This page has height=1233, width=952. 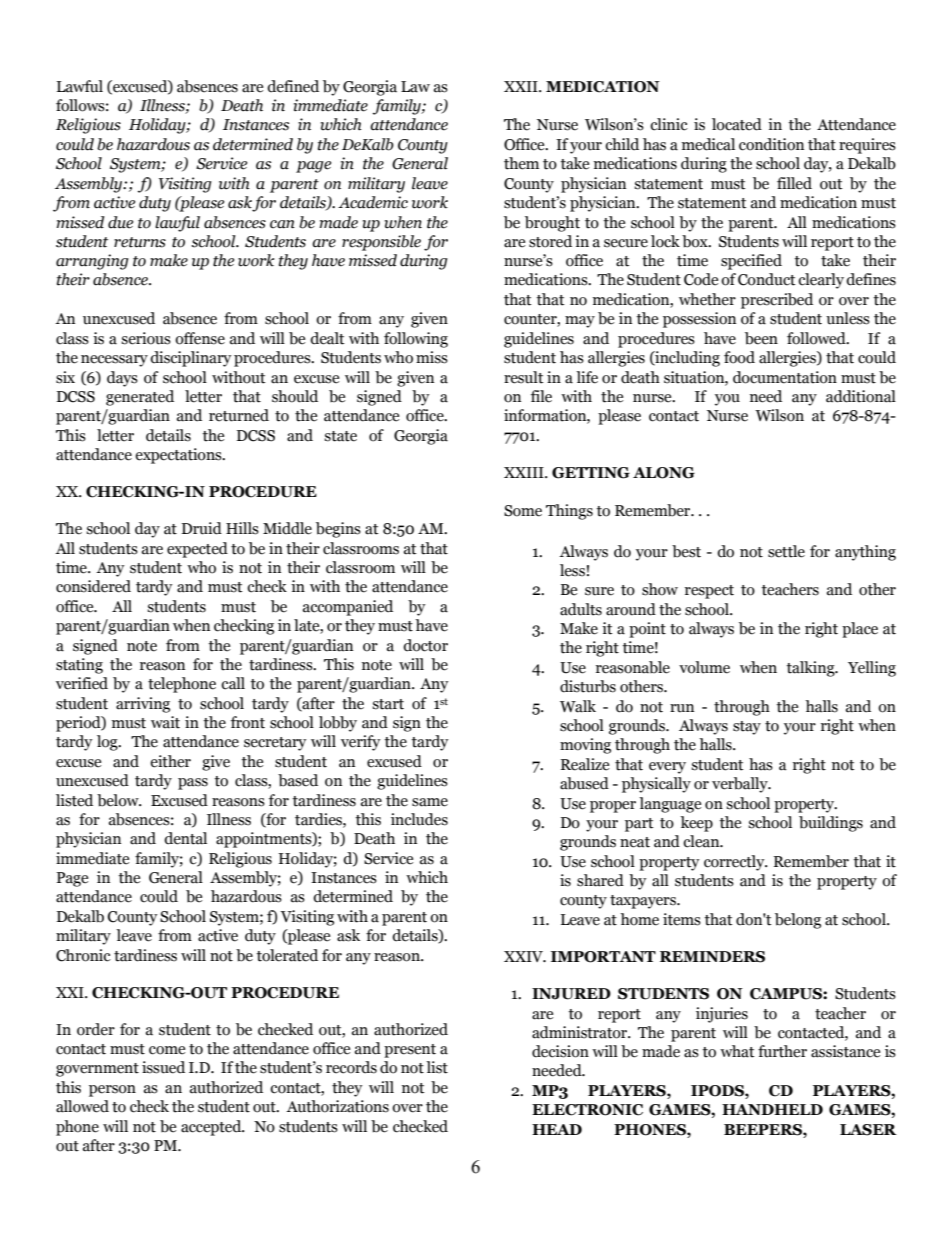 What do you see at coordinates (709, 592) in the page?
I see `respect` at bounding box center [709, 592].
